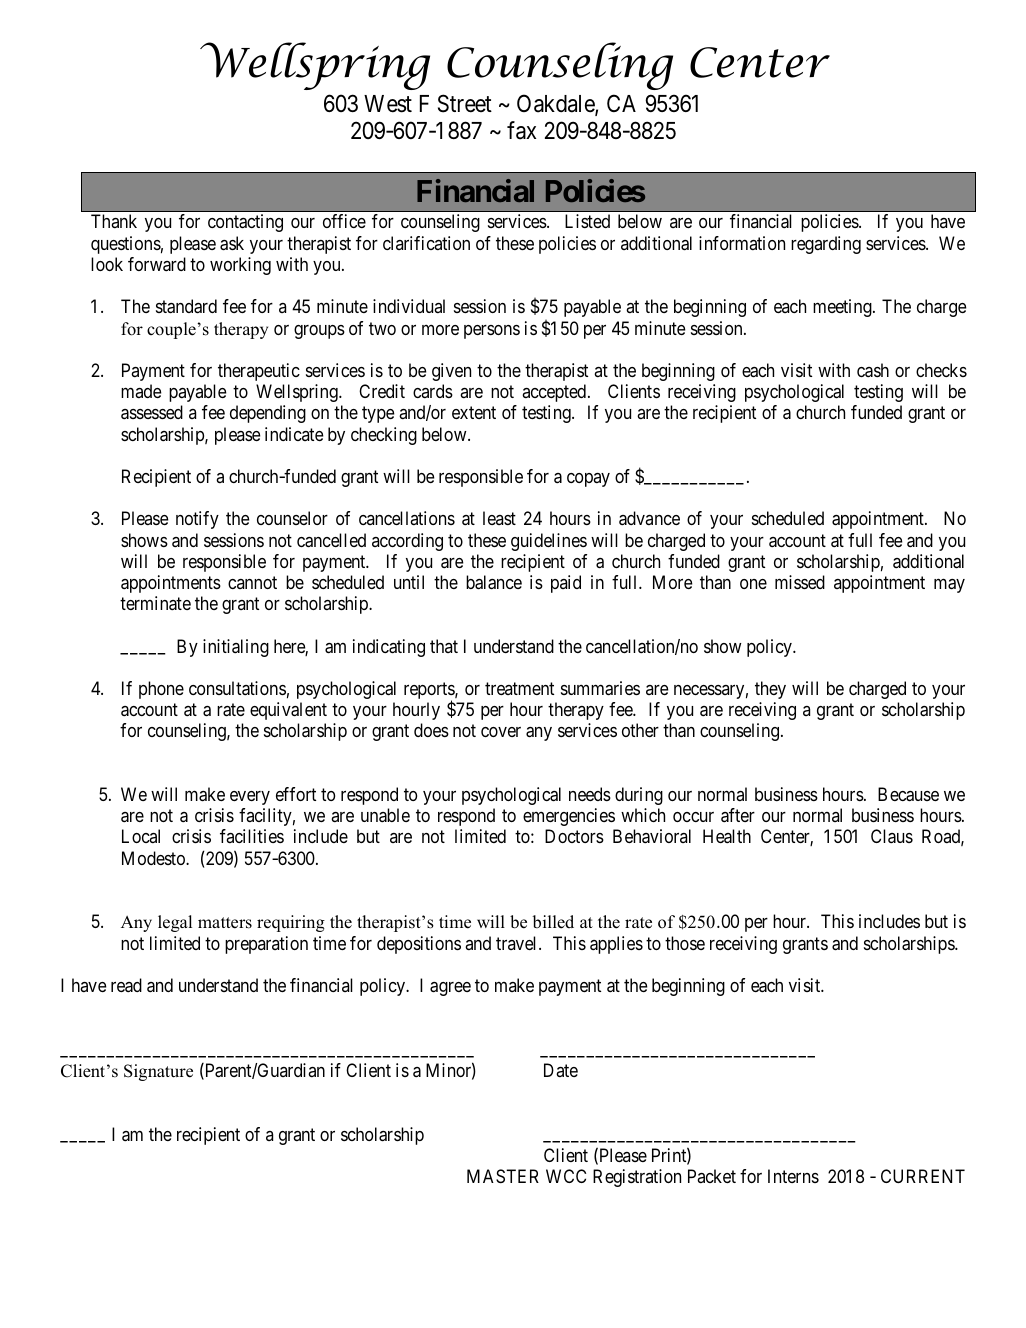  What do you see at coordinates (873, 370) in the page?
I see `cash` at bounding box center [873, 370].
